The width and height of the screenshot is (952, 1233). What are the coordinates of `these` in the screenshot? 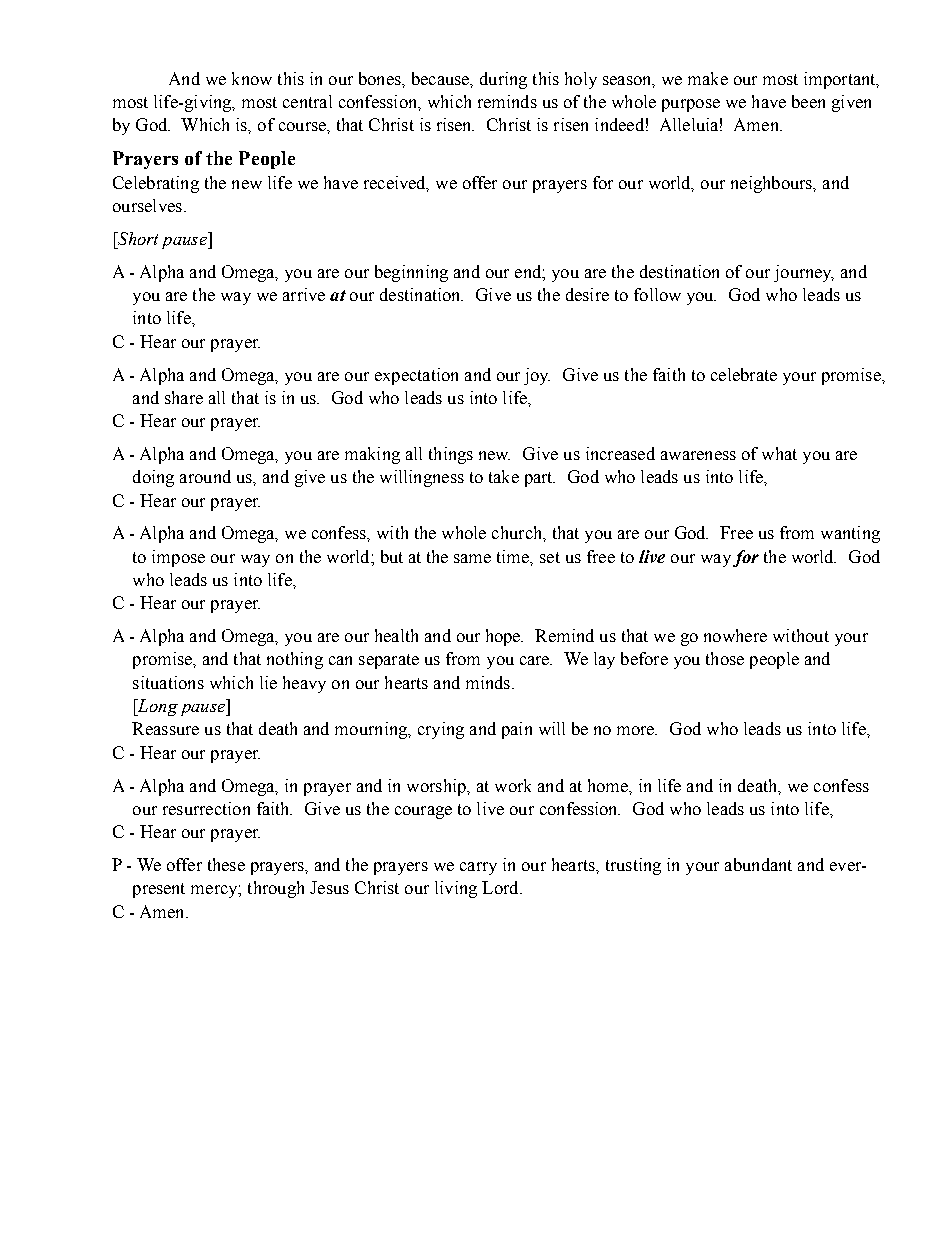 It's located at (226, 864).
